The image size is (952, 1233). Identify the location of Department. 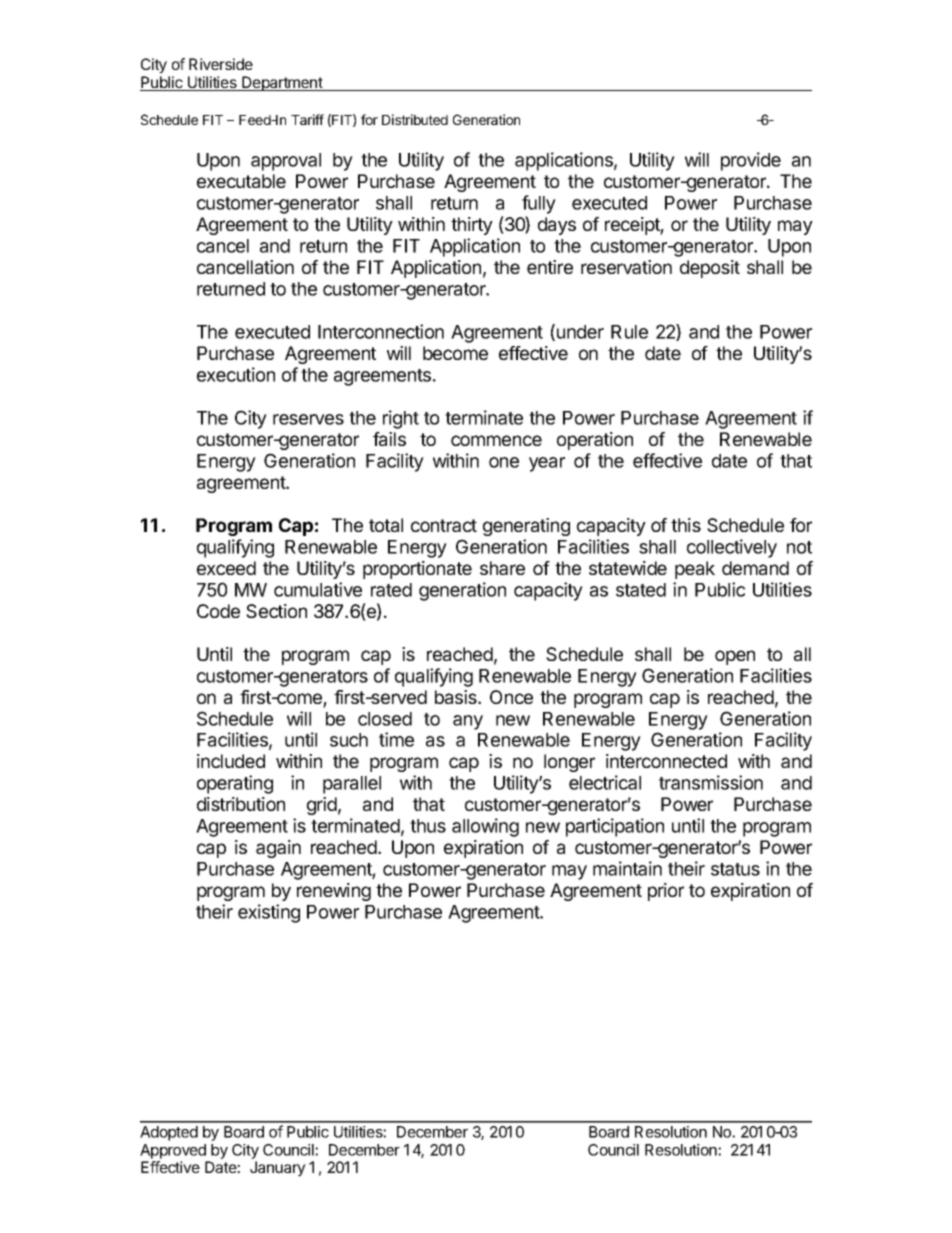
(282, 83).
